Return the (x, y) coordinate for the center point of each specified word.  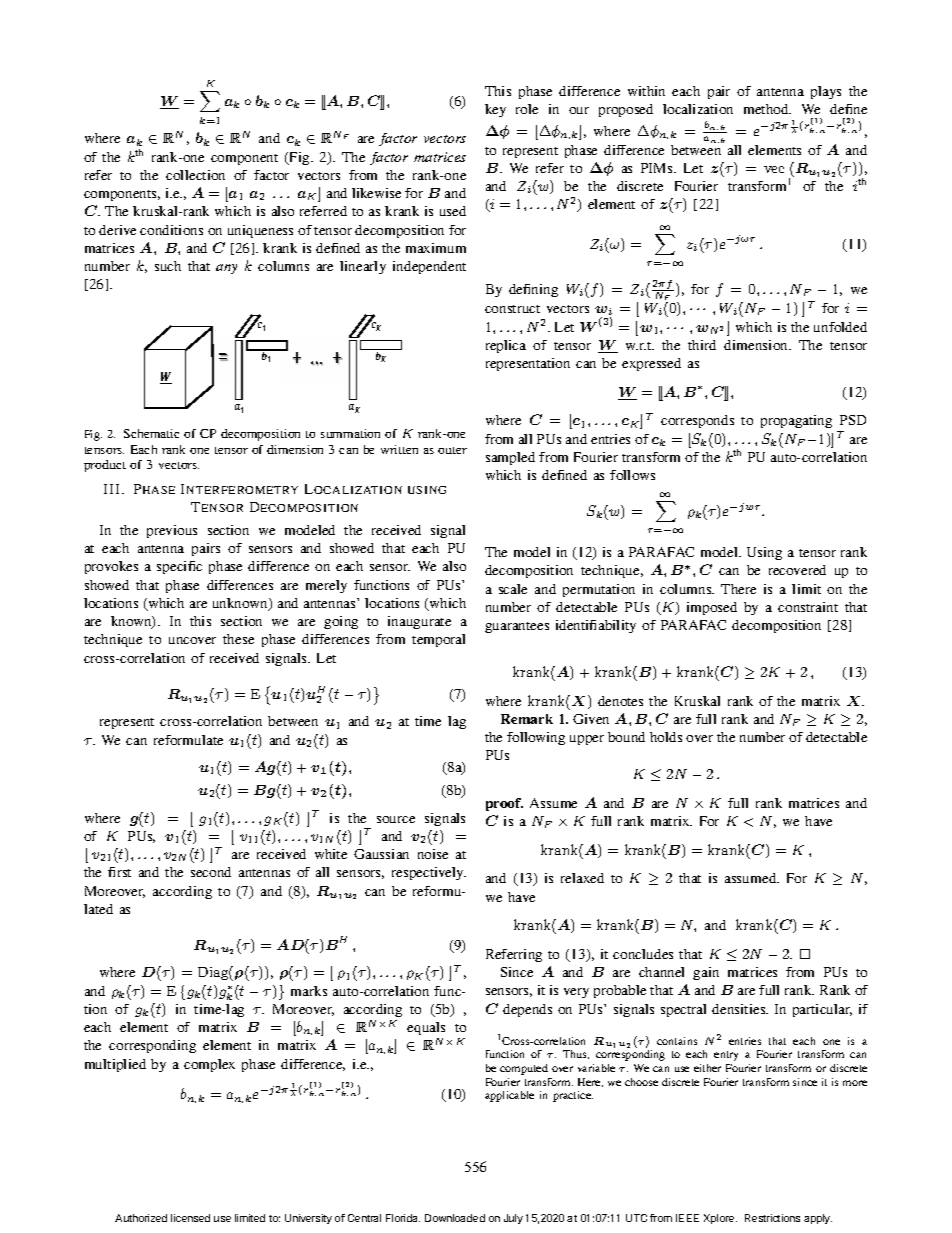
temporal (438, 640)
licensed (190, 1218)
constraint (808, 607)
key (495, 110)
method (767, 109)
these (238, 639)
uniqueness (260, 231)
